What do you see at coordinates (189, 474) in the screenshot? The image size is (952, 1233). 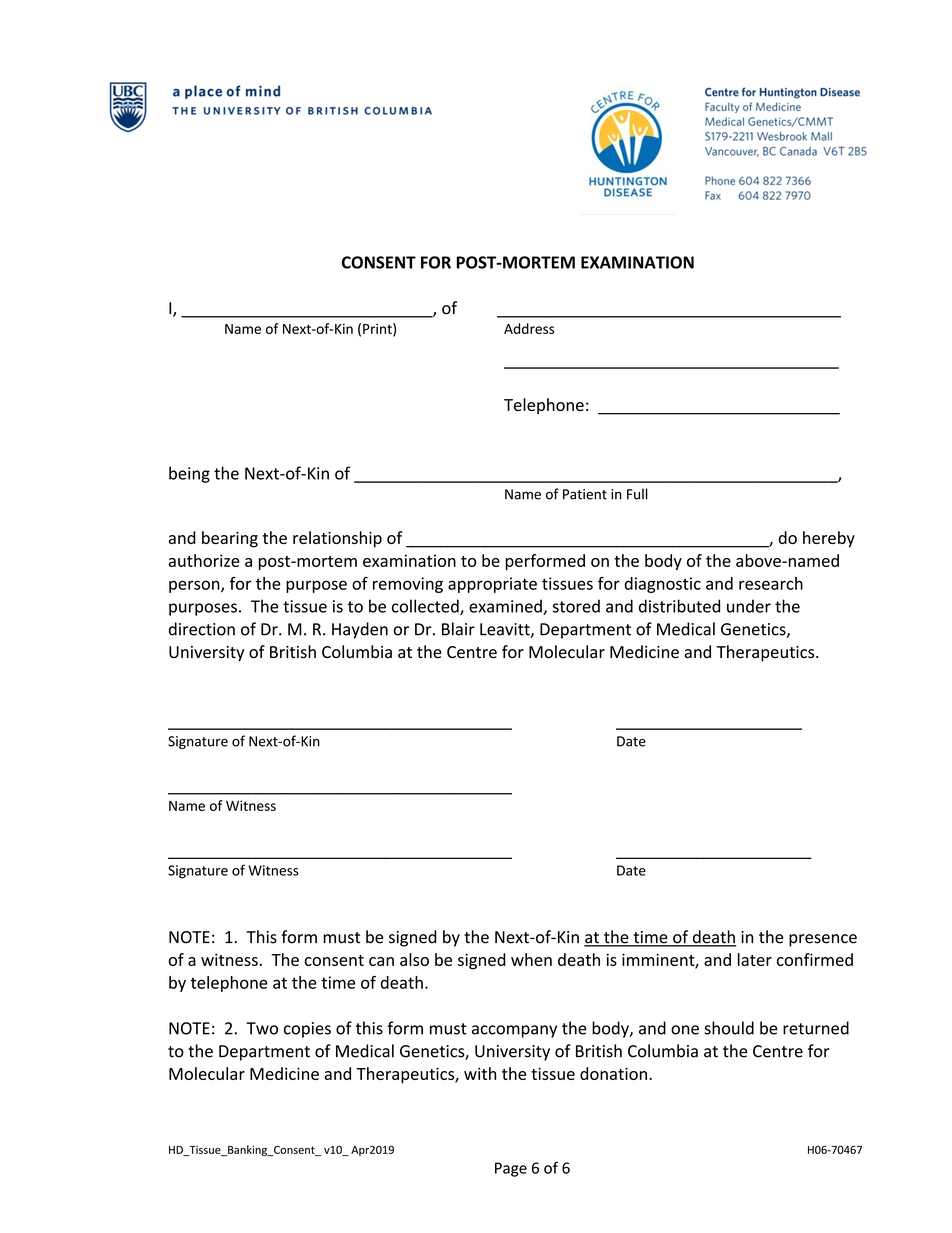 I see `being` at bounding box center [189, 474].
